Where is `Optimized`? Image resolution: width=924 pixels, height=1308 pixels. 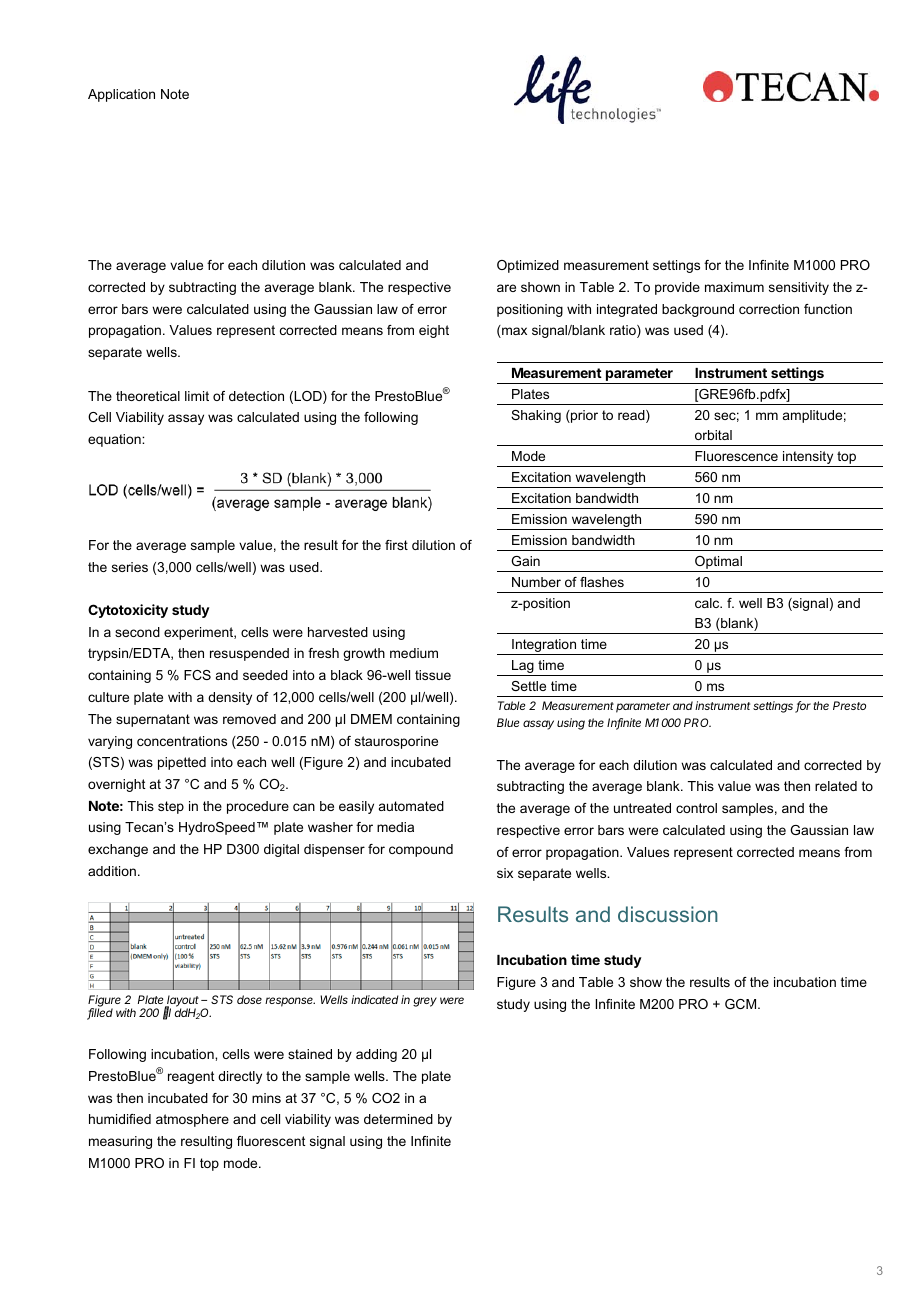 Optimized is located at coordinates (528, 266).
